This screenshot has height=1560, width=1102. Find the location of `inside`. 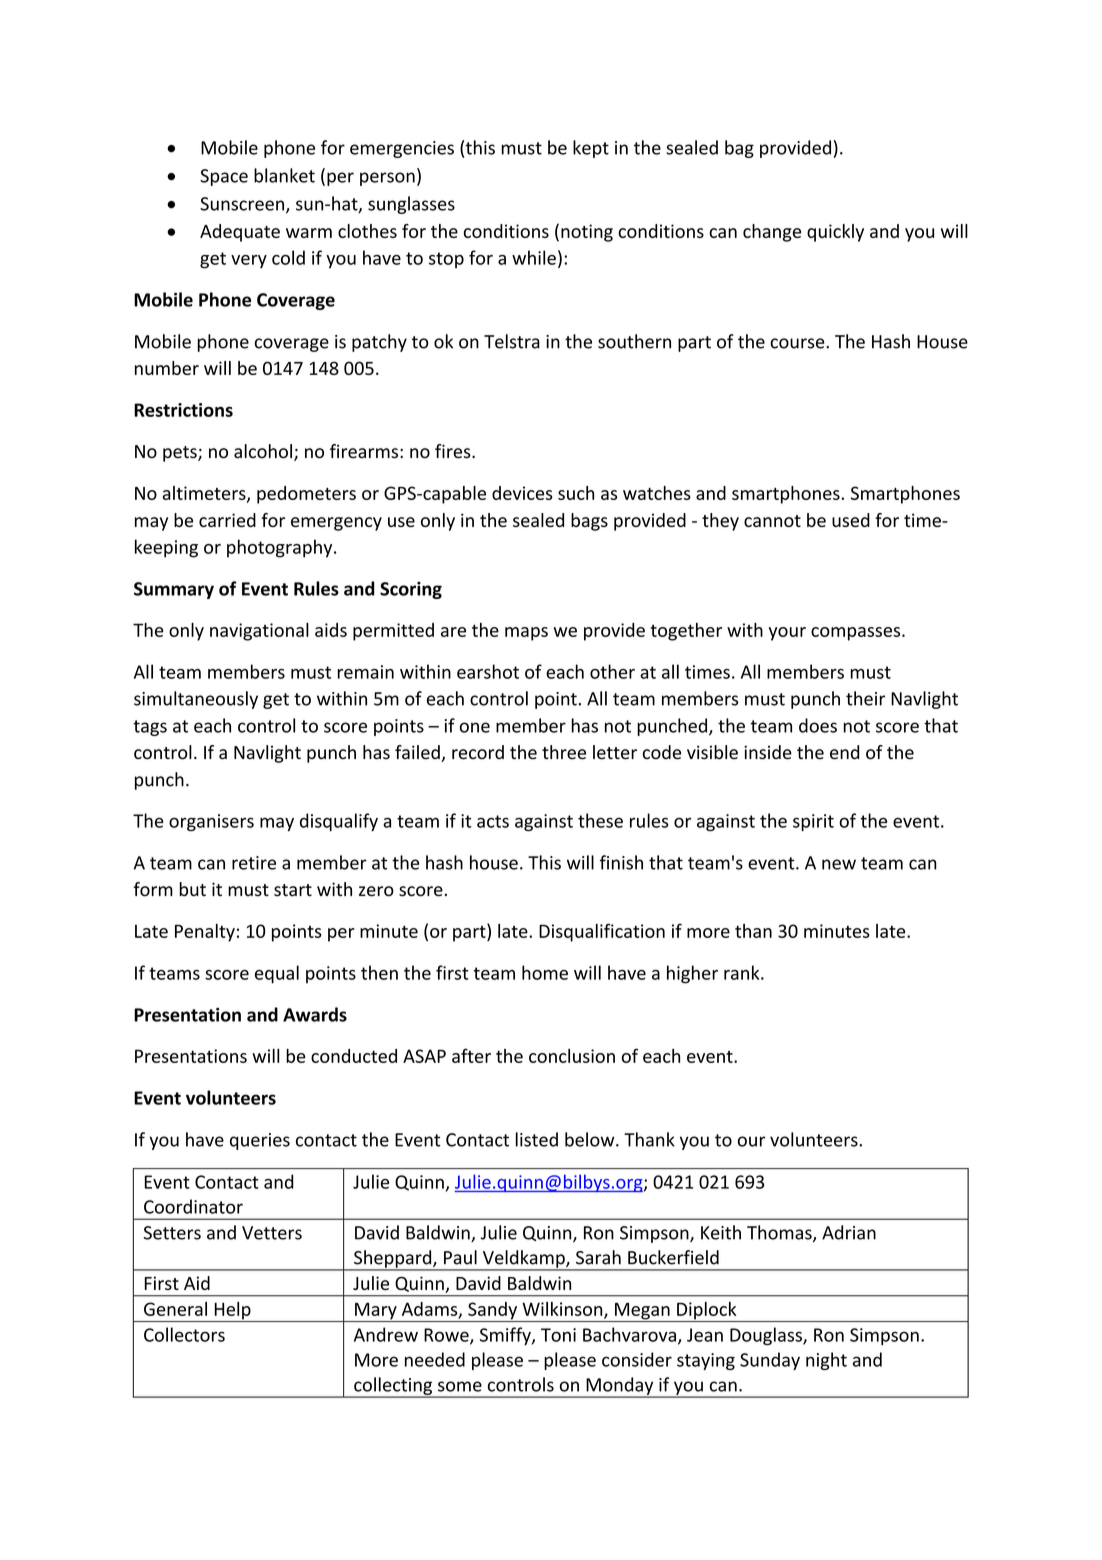

inside is located at coordinates (768, 752).
